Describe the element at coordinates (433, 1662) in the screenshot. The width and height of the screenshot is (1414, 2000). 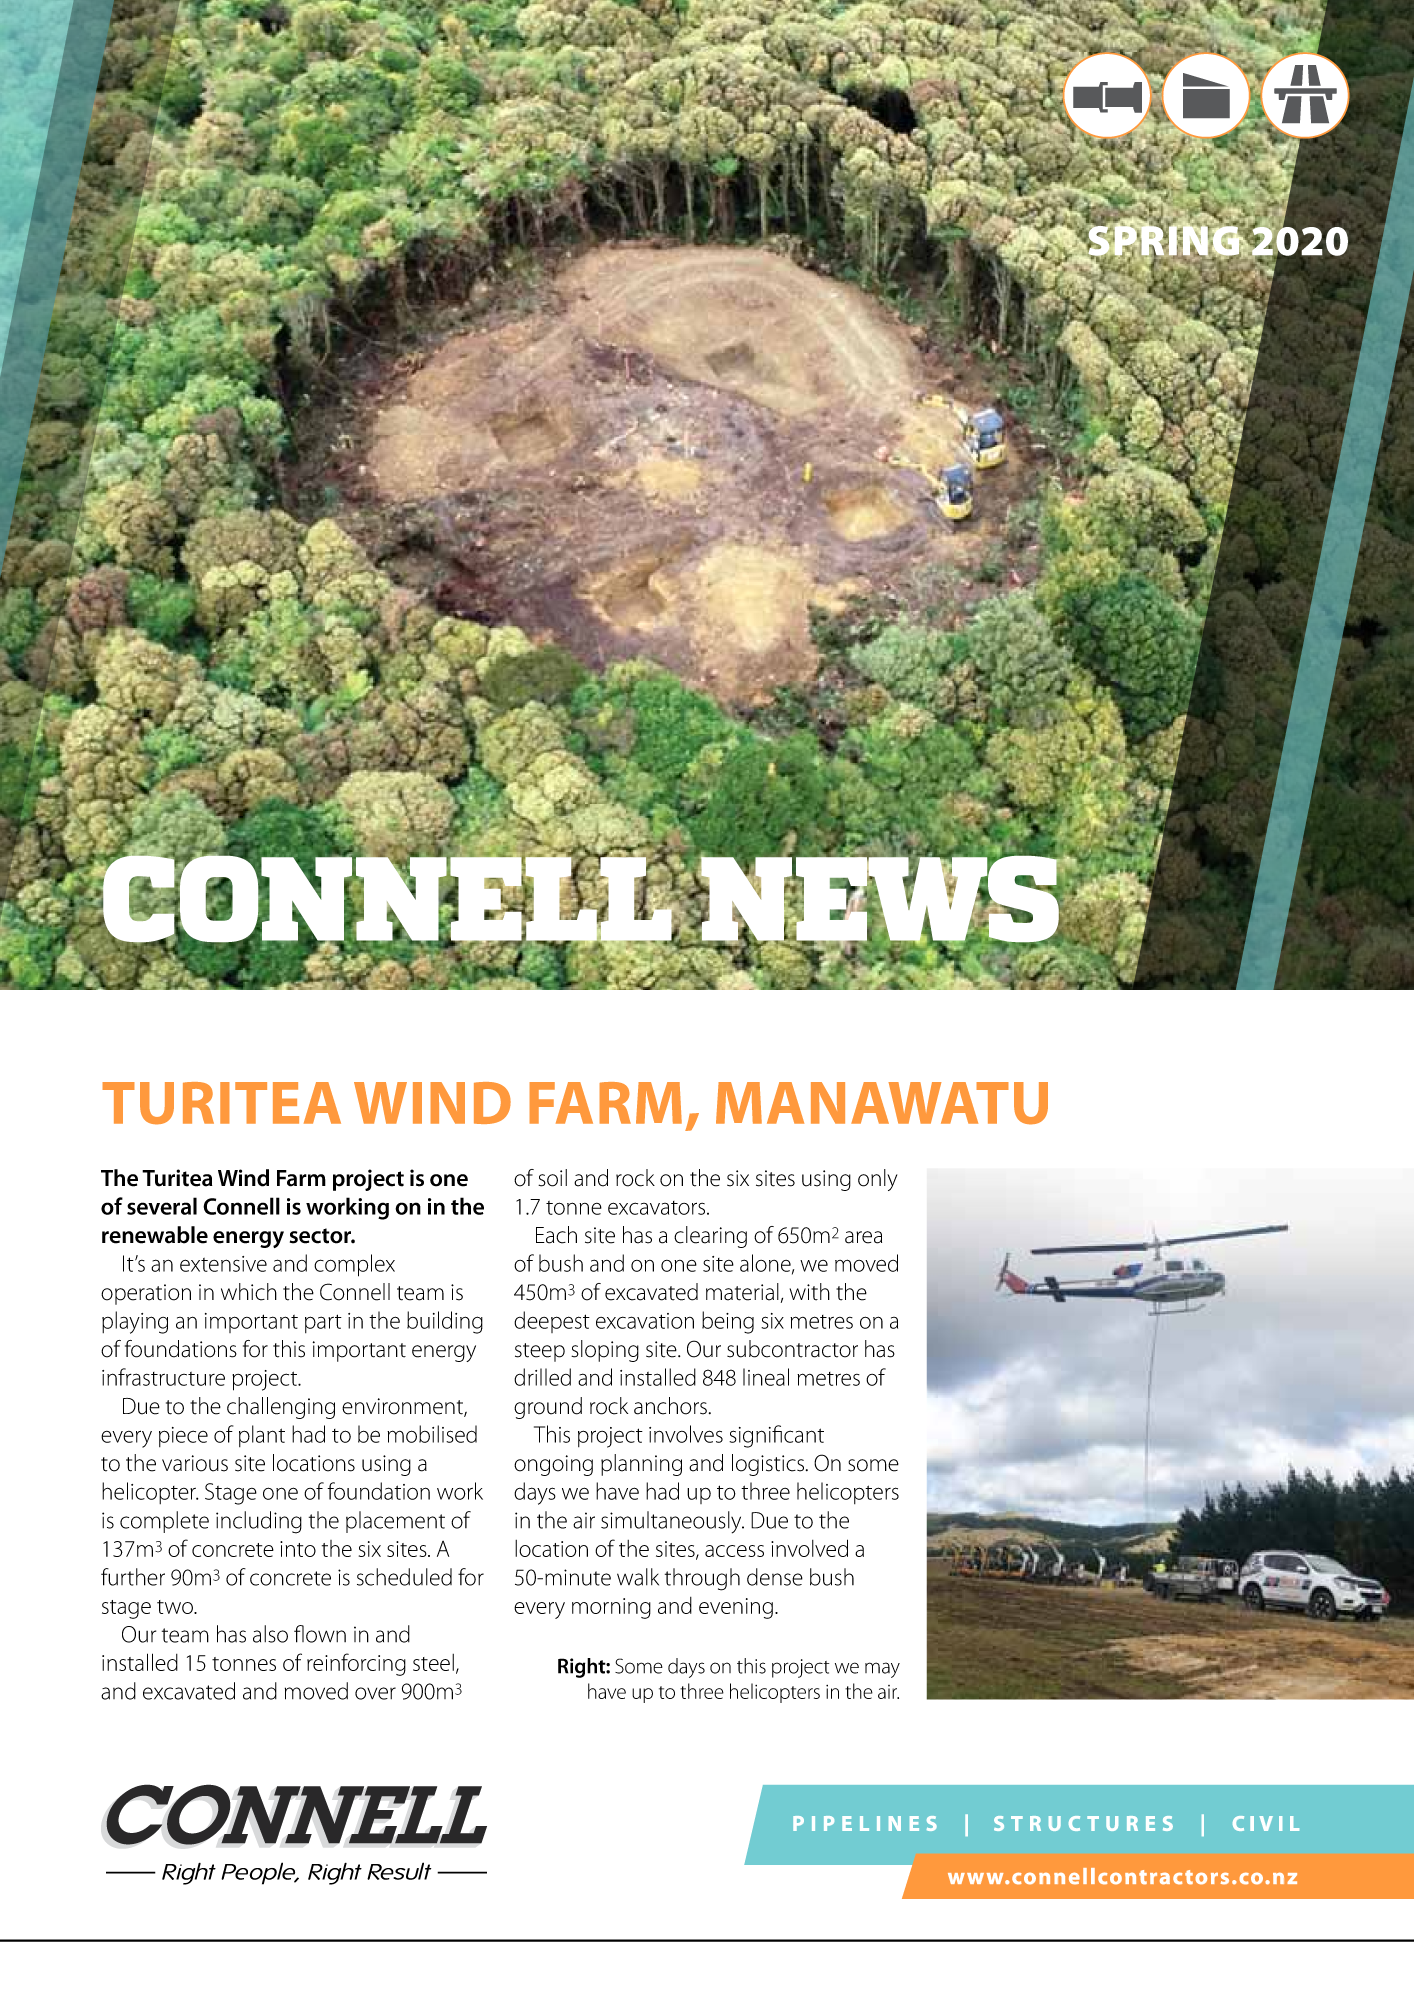
I see `steel` at that location.
